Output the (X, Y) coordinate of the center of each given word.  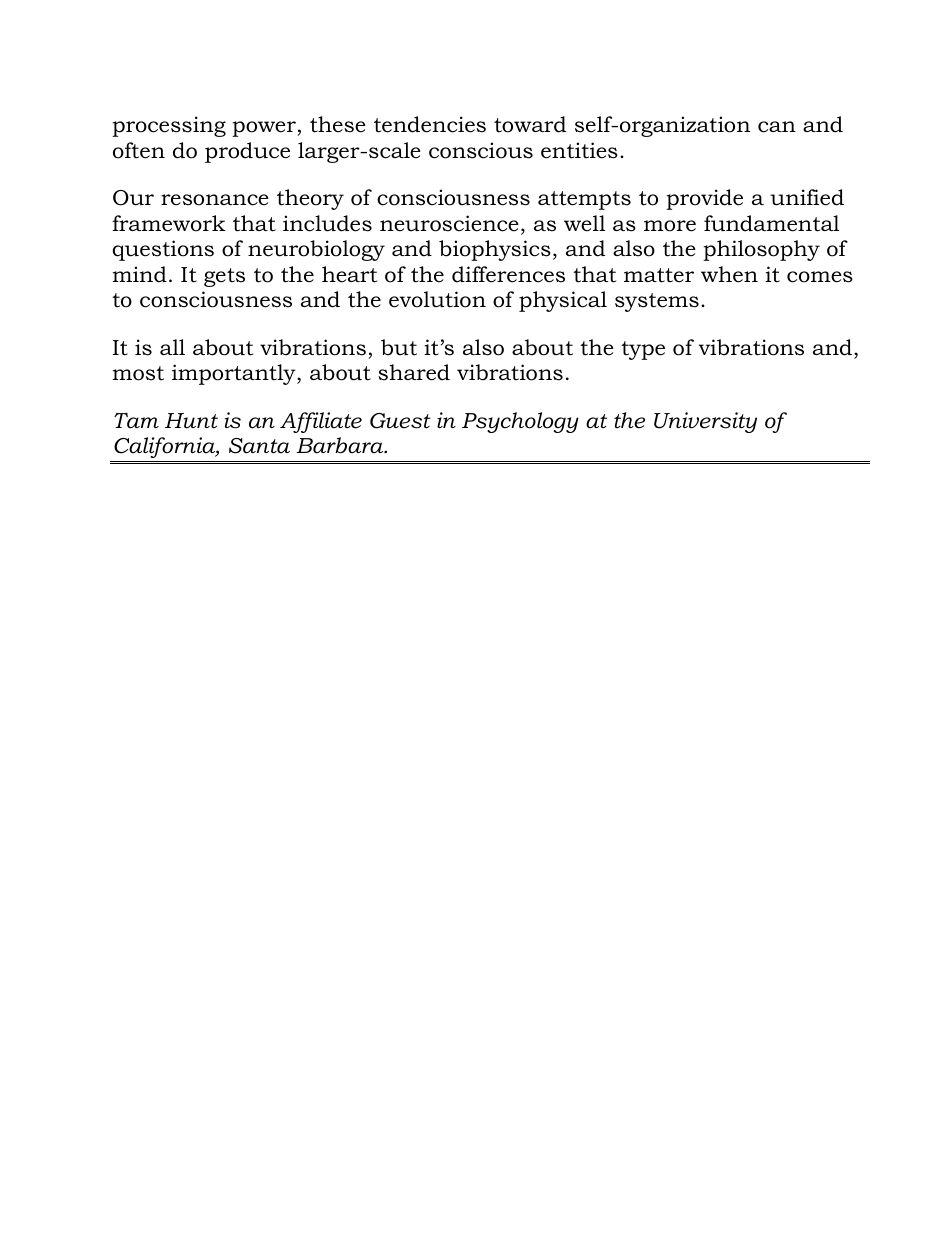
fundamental (771, 223)
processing (169, 126)
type (643, 350)
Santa (259, 446)
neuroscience (449, 223)
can (777, 127)
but (399, 347)
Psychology (520, 422)
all (172, 347)
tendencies (430, 124)
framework (169, 223)
